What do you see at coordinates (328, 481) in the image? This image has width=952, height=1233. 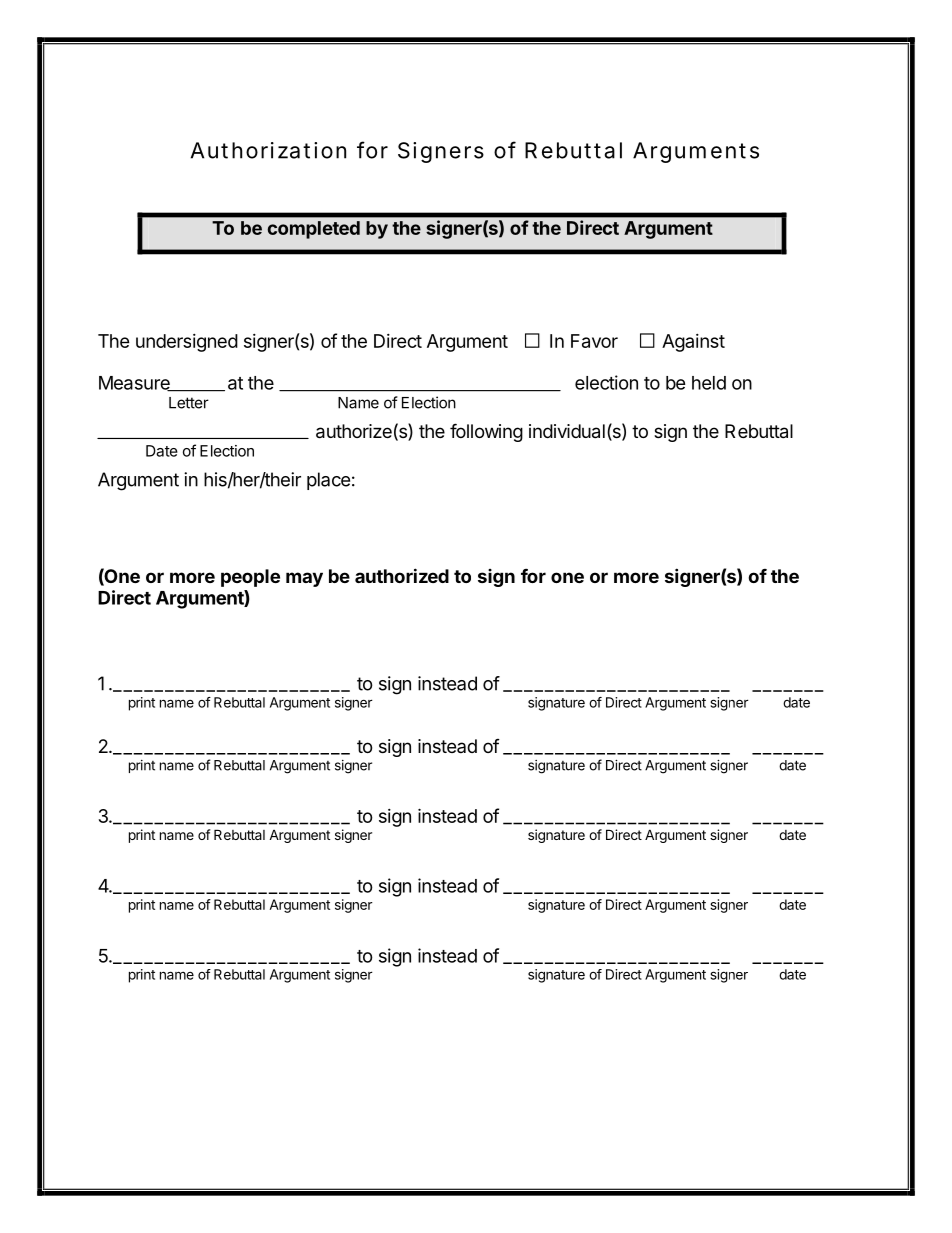 I see `place` at bounding box center [328, 481].
